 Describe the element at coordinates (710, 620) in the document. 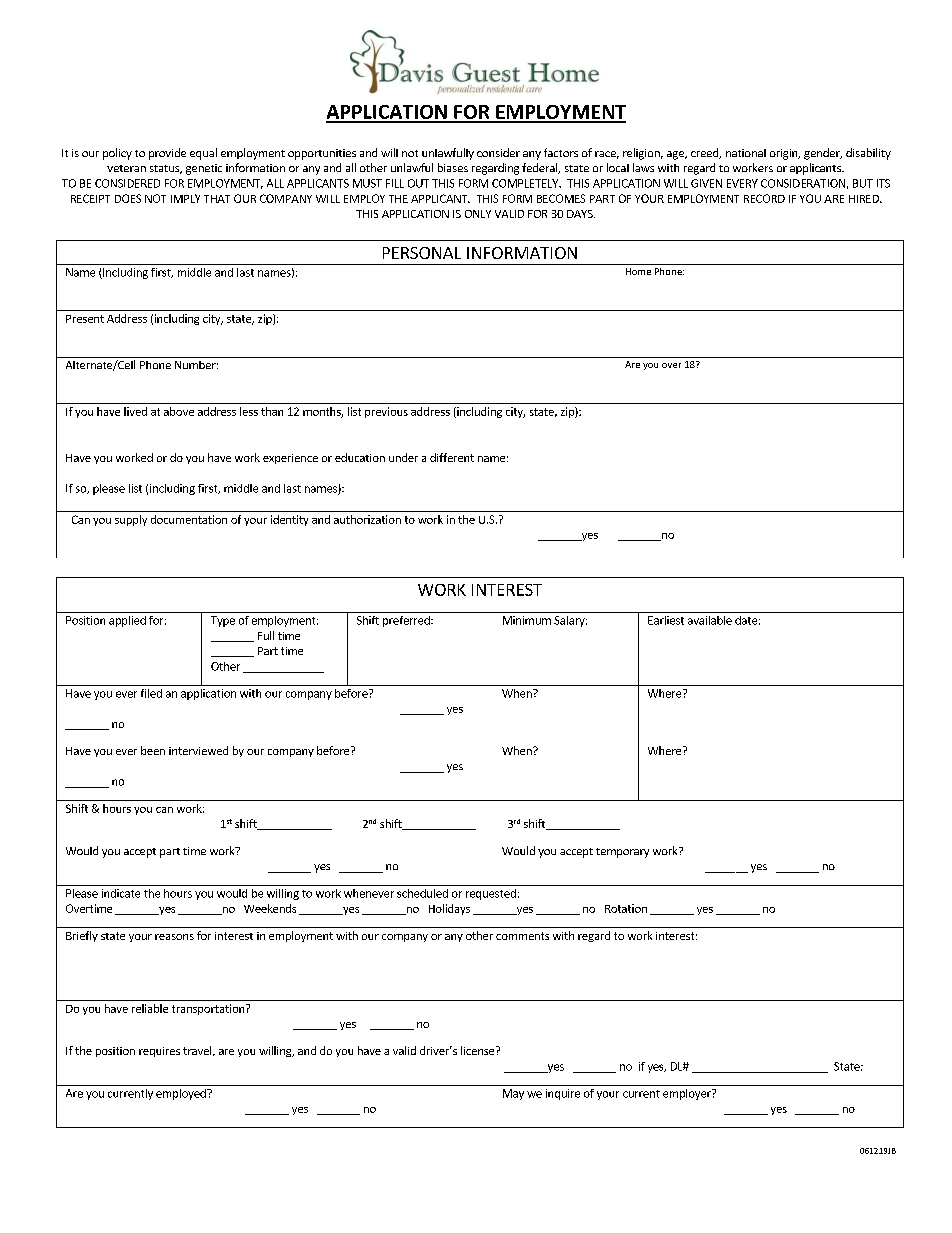

I see `available` at that location.
